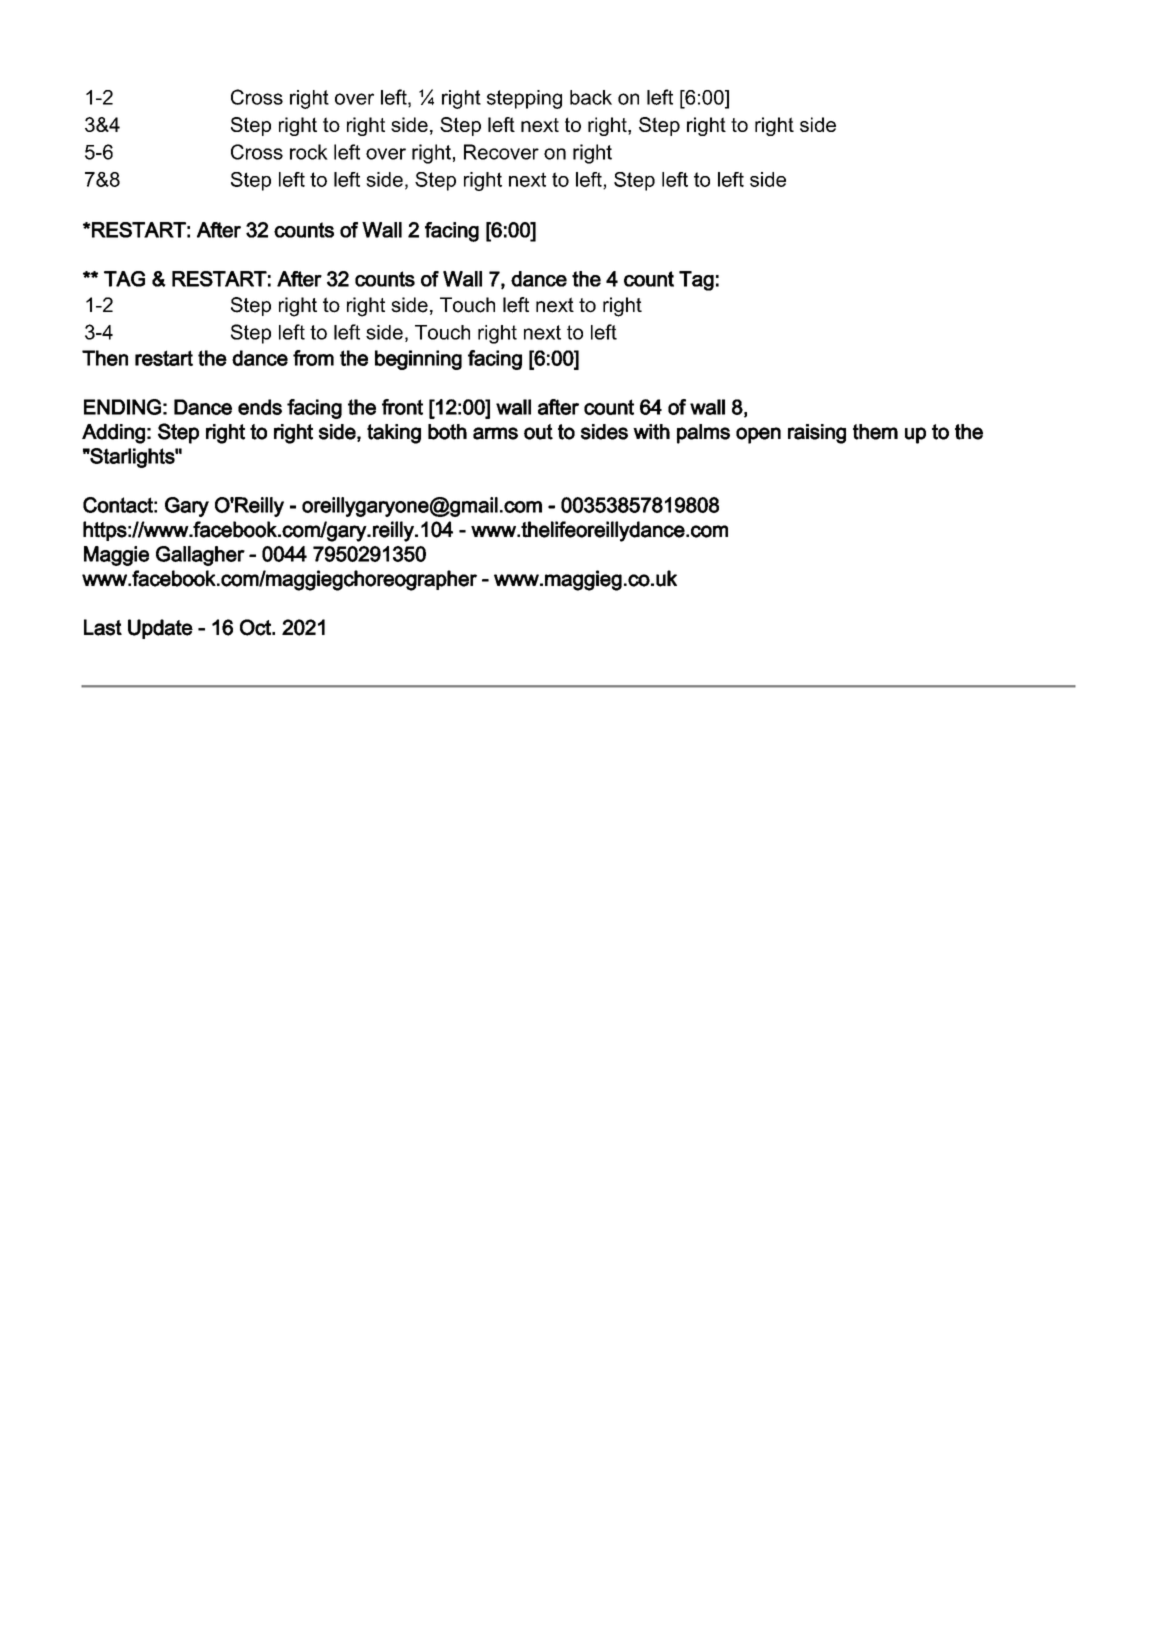 The image size is (1157, 1636). I want to click on raising, so click(817, 434).
